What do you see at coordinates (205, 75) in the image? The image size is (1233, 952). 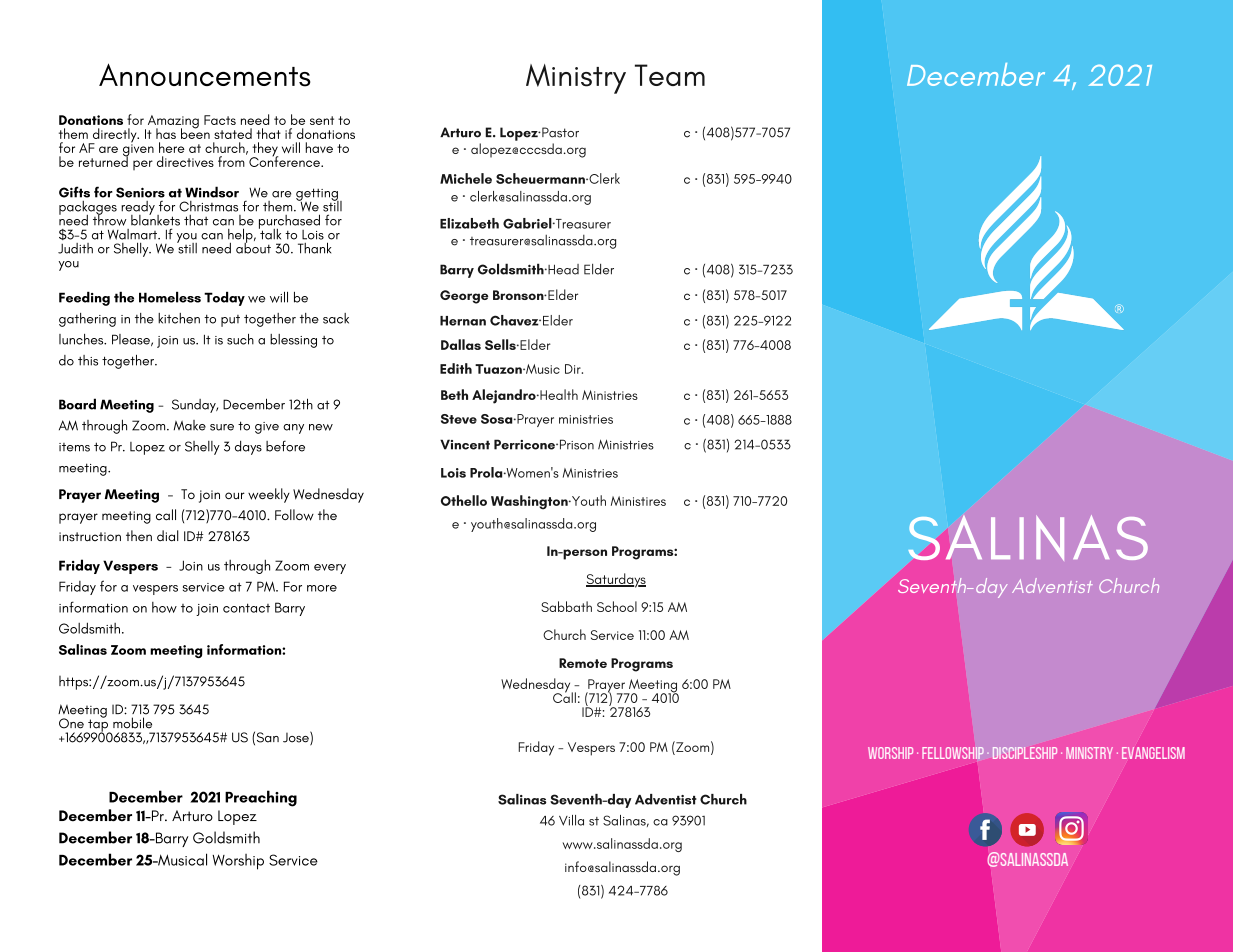 I see `Announcements` at bounding box center [205, 75].
